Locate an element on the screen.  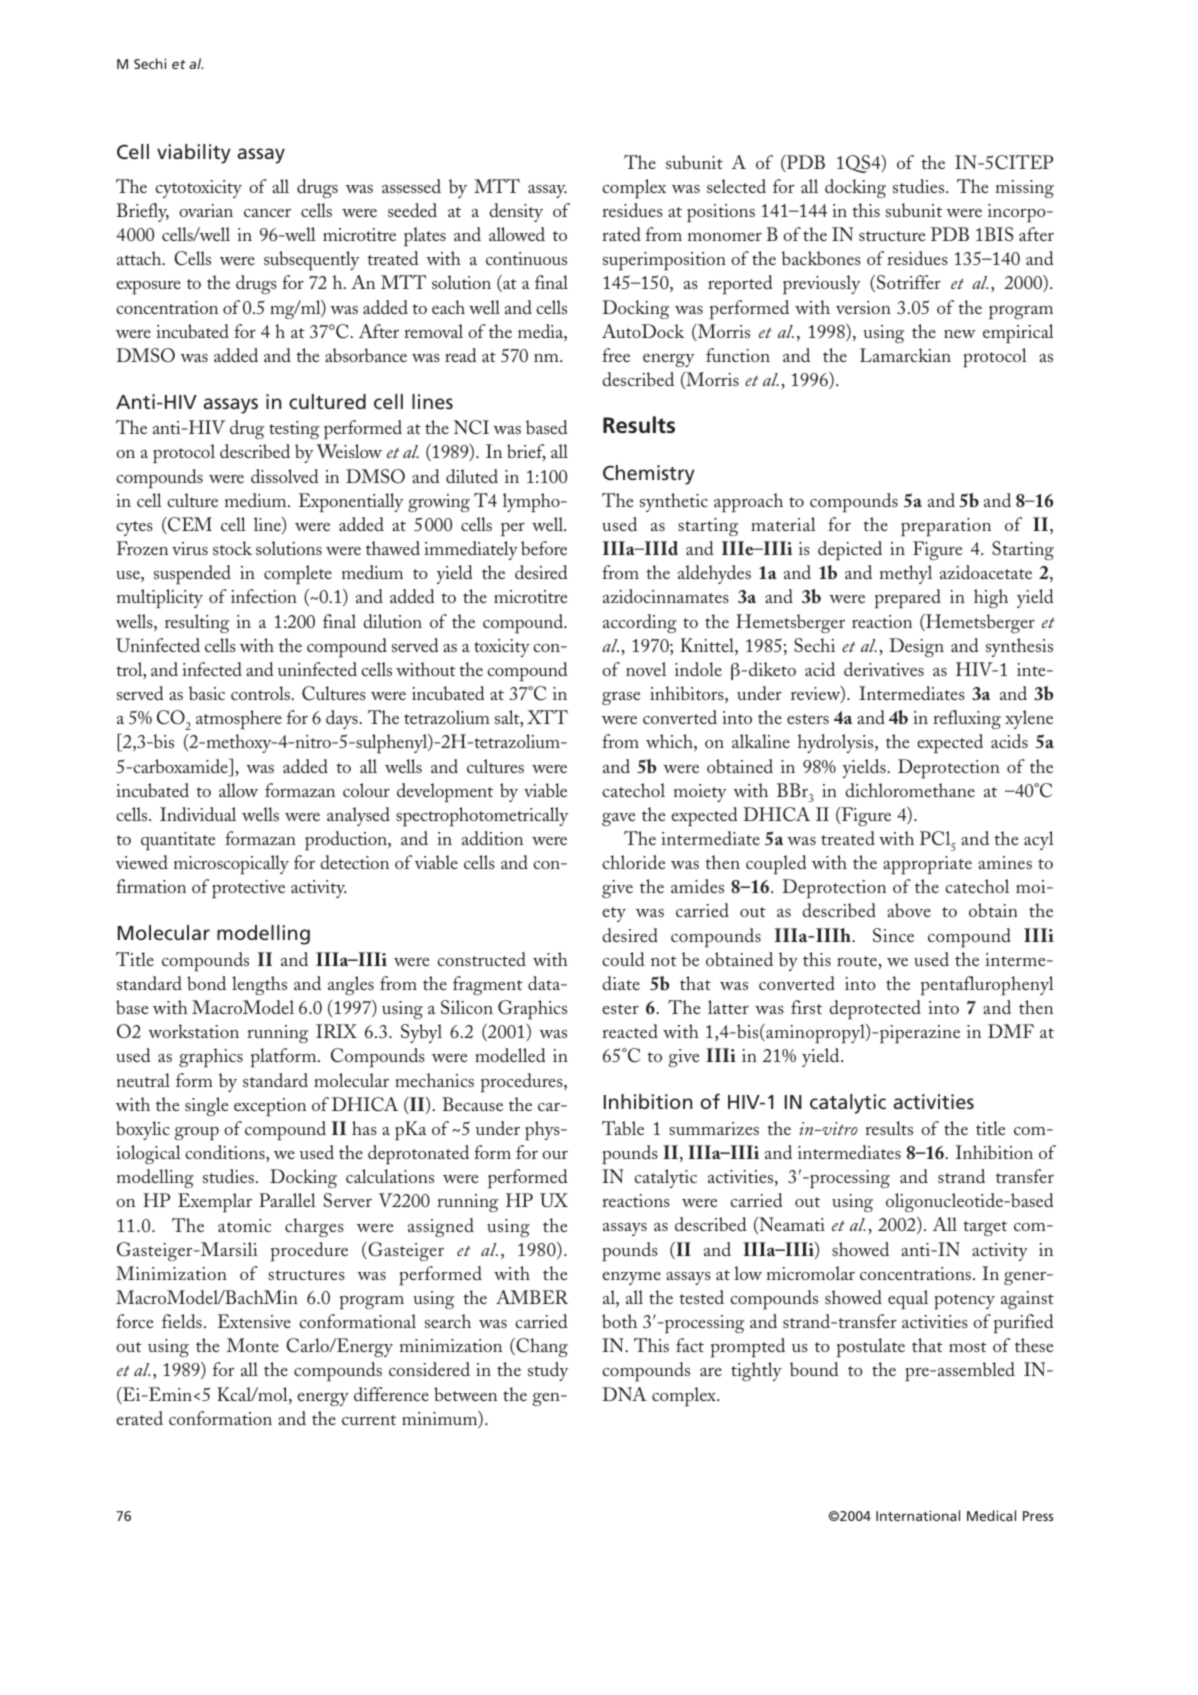
current is located at coordinates (369, 1420).
